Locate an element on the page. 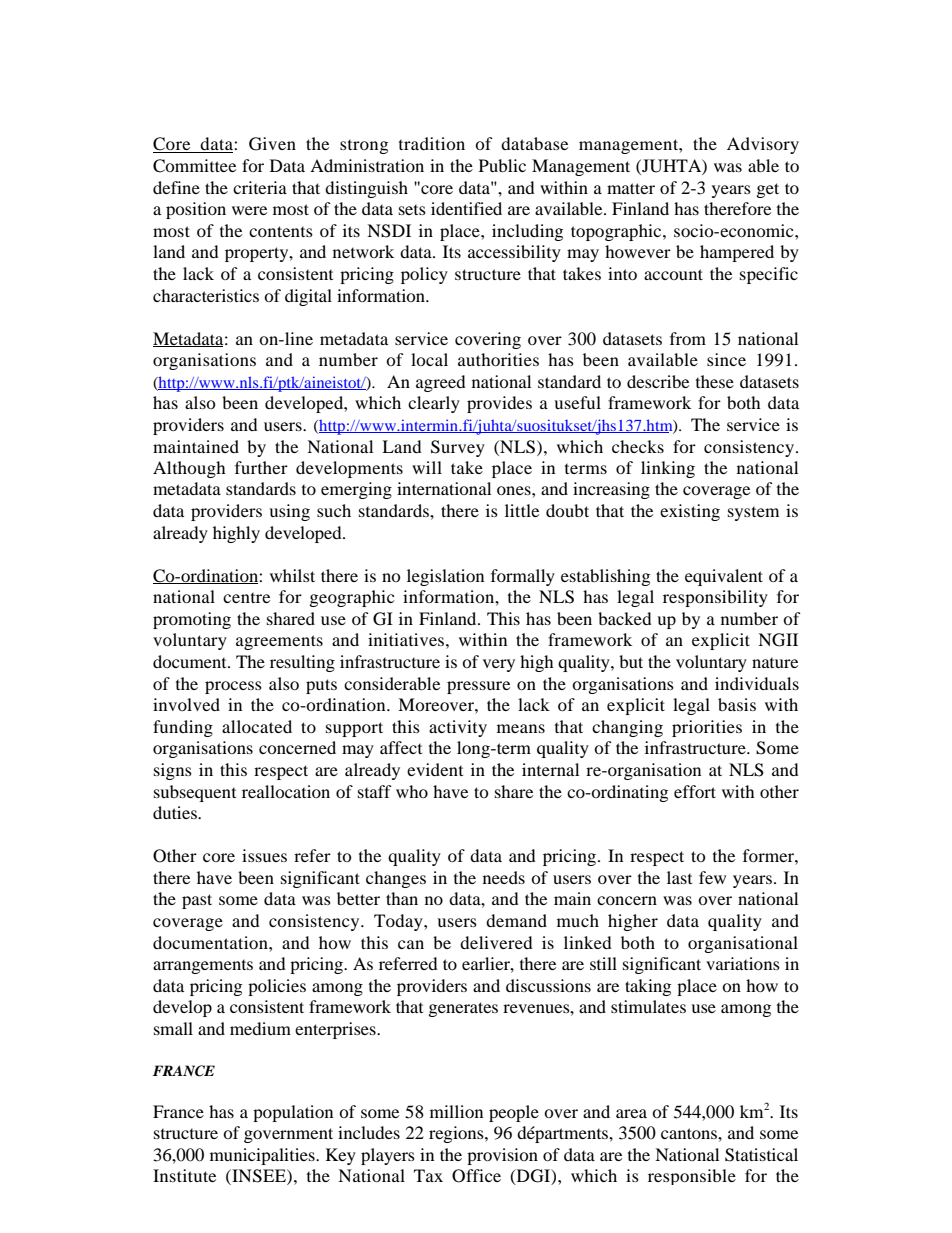 This image has height=1233, width=952. municipalities is located at coordinates (263, 1156).
